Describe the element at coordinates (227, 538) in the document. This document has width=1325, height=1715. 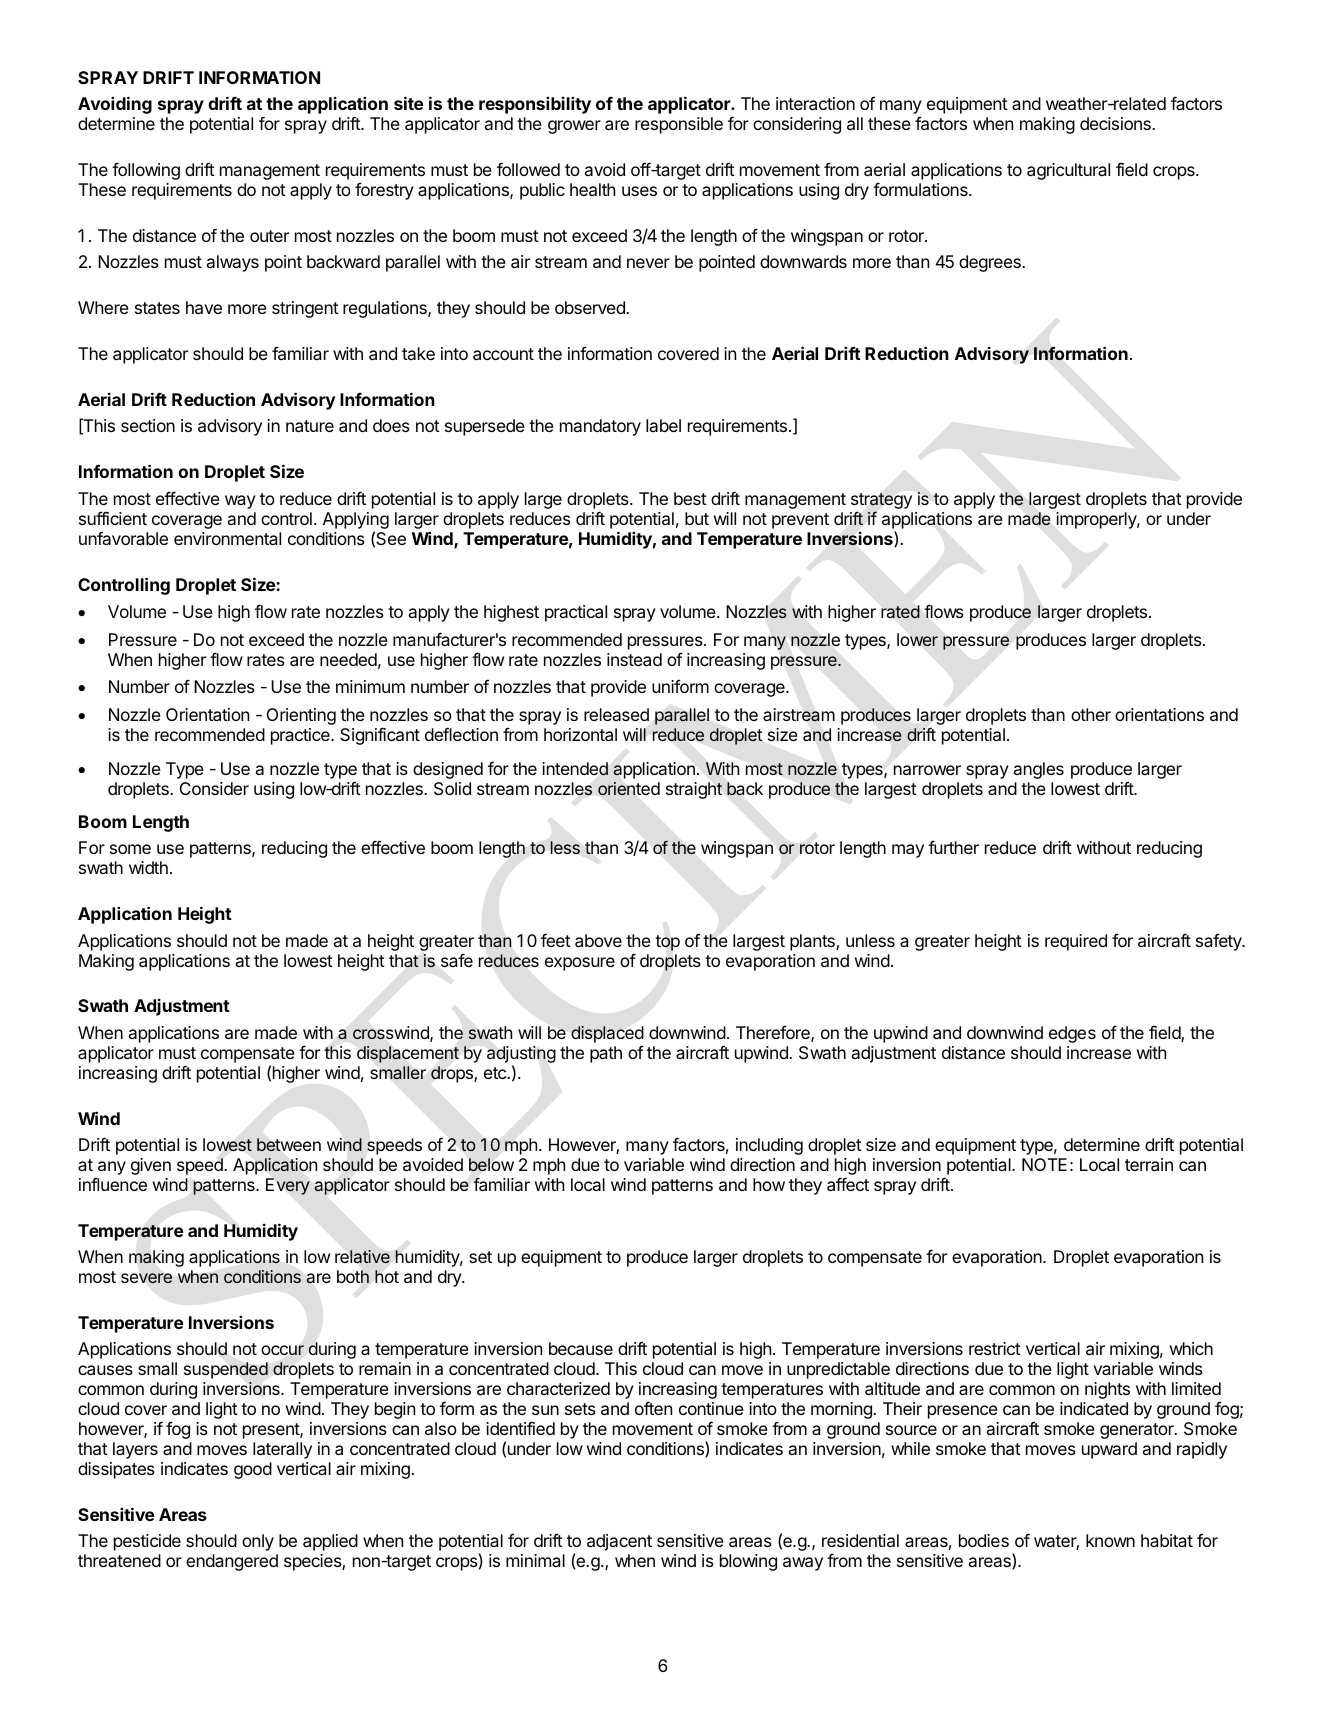
I see `environmental` at that location.
